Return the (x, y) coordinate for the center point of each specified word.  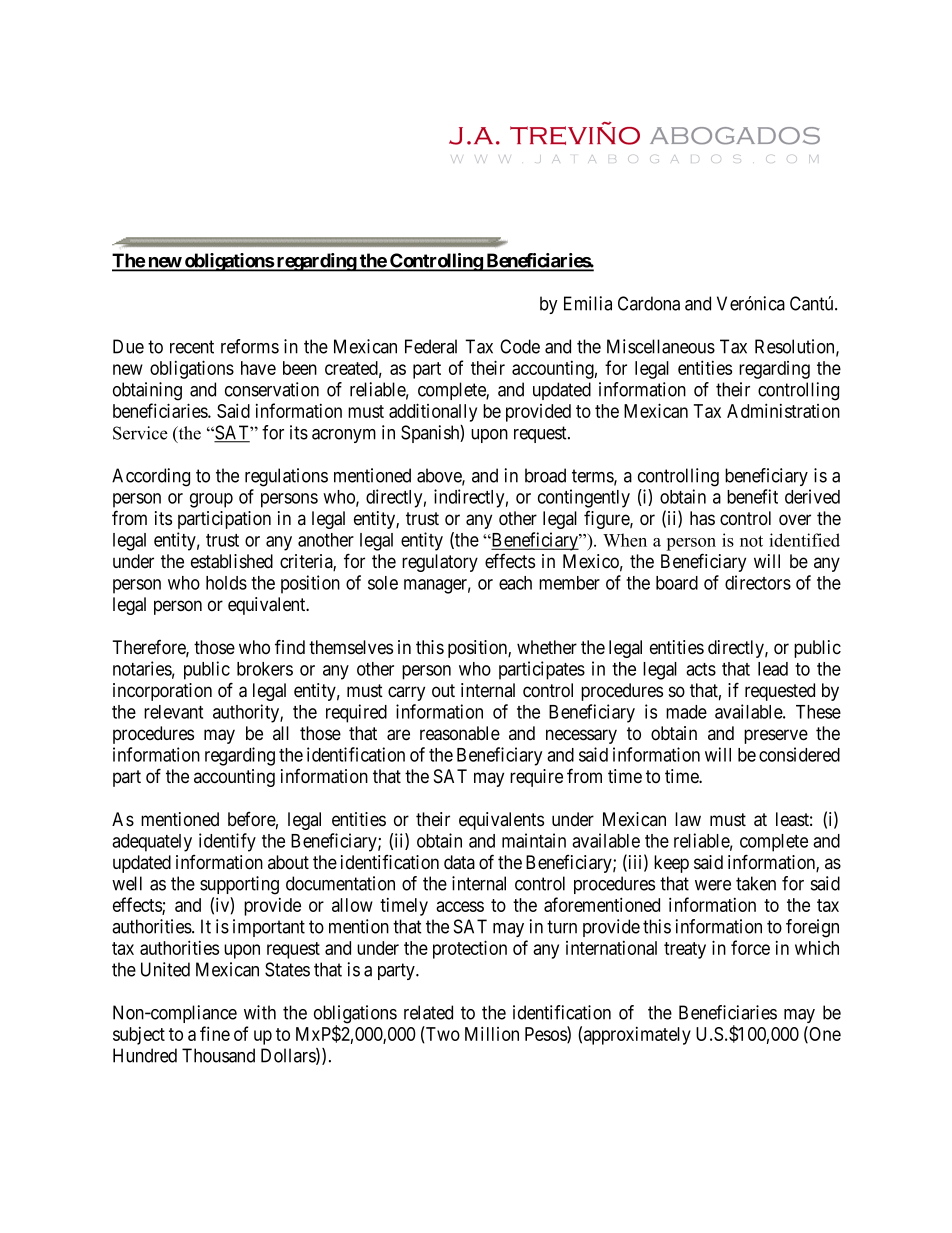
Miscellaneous (661, 346)
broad (545, 475)
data (459, 862)
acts (701, 669)
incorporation (162, 692)
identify (227, 842)
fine (215, 1033)
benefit (752, 496)
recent (192, 347)
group (211, 500)
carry (406, 693)
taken (756, 883)
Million (492, 1033)
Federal (431, 346)
